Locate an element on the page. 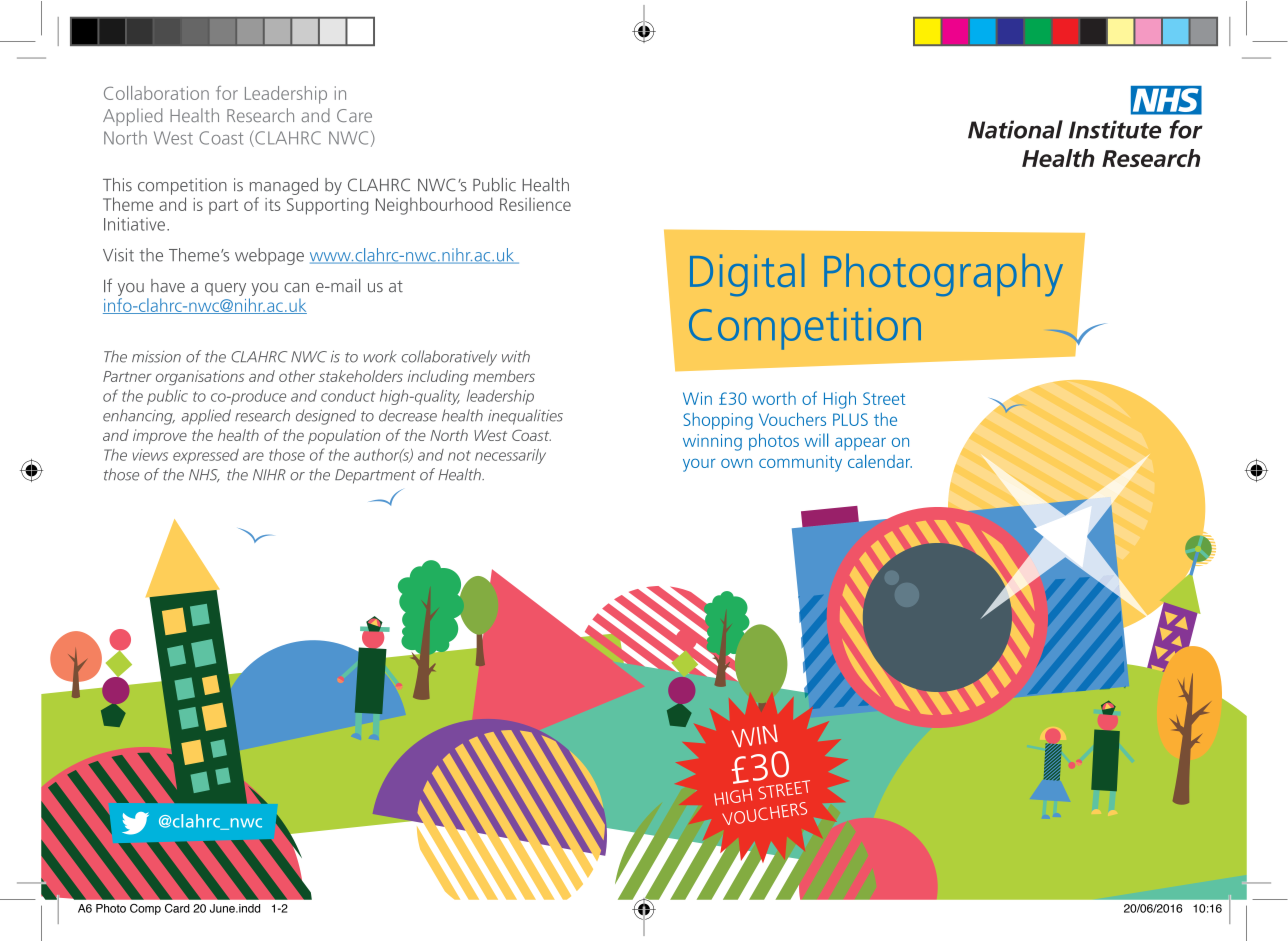 The image size is (1288, 941). for is located at coordinates (227, 93).
